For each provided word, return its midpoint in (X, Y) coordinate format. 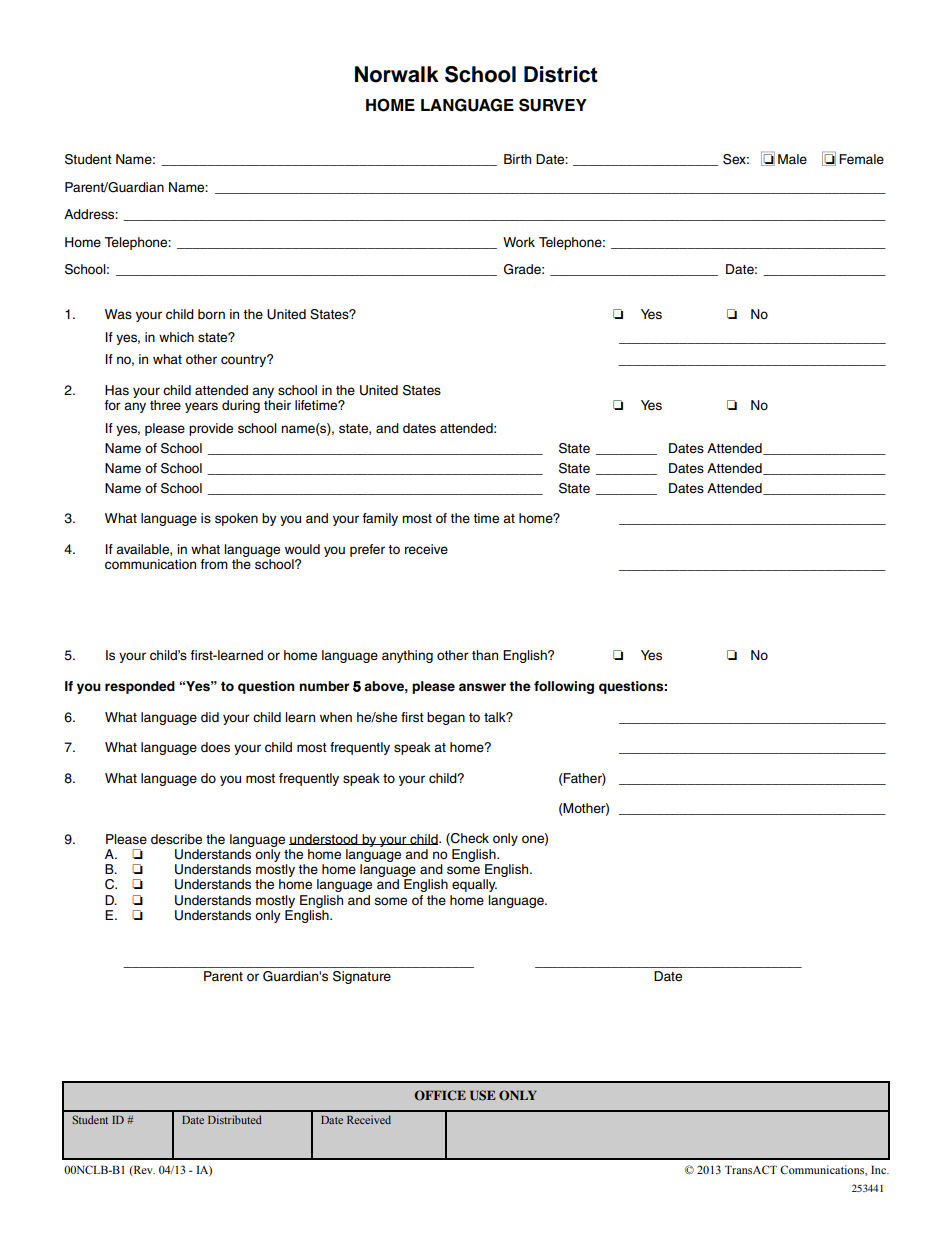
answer (482, 687)
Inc (879, 1170)
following (564, 687)
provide (211, 429)
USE (483, 1095)
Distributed (235, 1119)
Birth (517, 159)
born (211, 314)
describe (176, 839)
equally (474, 885)
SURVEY (553, 105)
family (380, 519)
